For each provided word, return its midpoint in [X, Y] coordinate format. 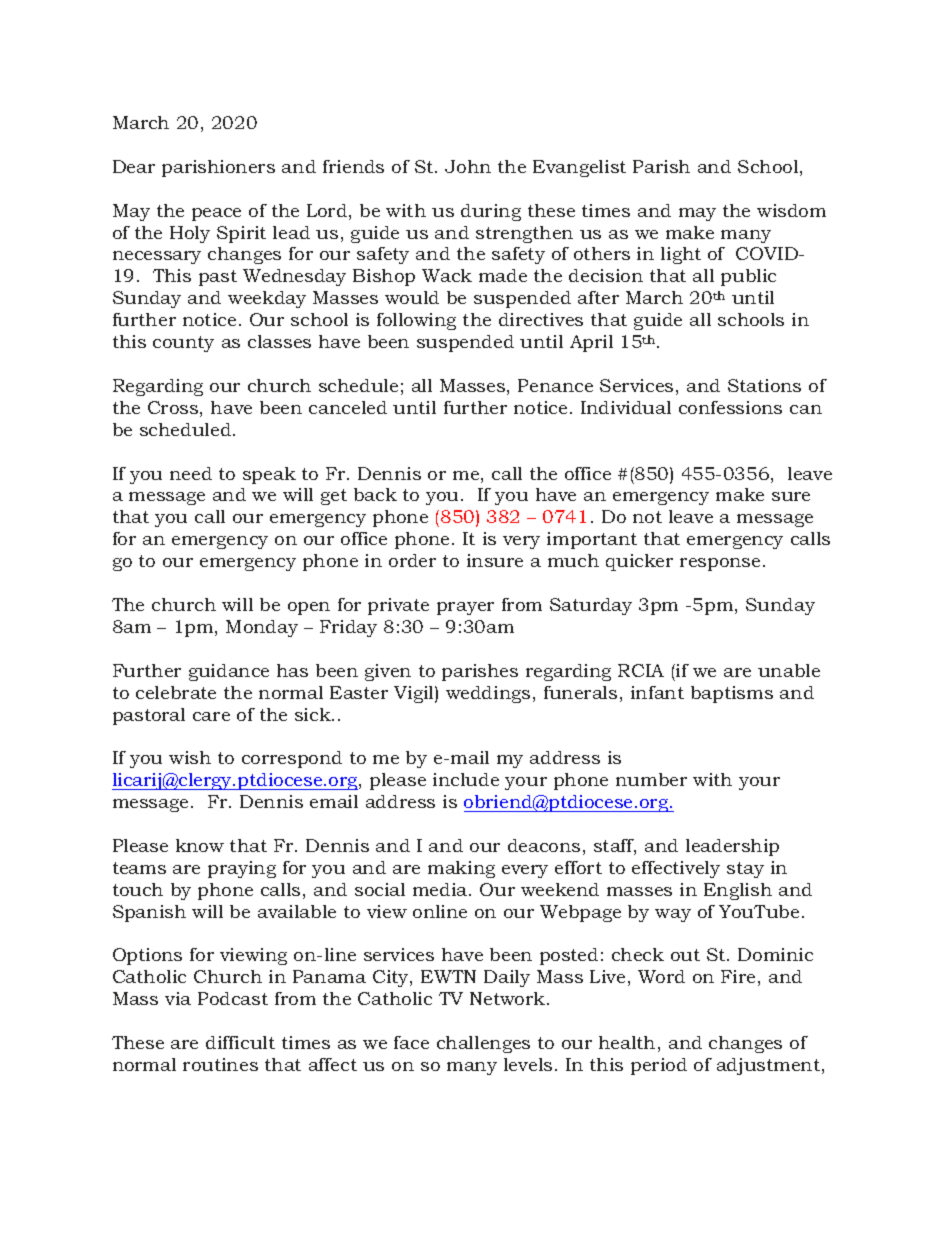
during [491, 212]
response [720, 564]
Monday [262, 628]
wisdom [791, 210]
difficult [240, 1042]
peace [216, 214]
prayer [465, 608]
